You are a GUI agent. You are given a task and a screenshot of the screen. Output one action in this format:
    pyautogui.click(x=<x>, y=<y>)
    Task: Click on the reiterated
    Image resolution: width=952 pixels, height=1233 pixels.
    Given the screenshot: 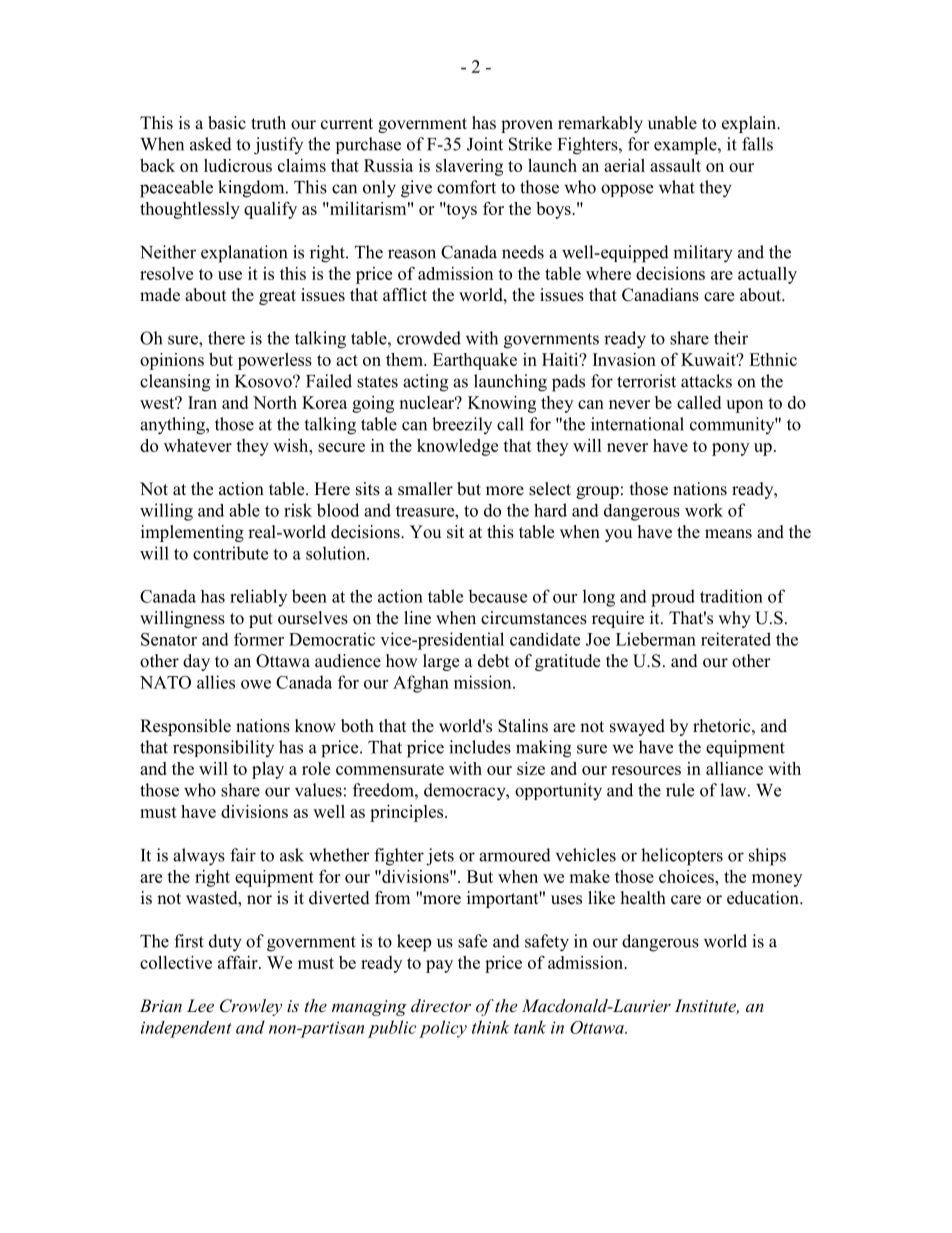 What is the action you would take?
    pyautogui.click(x=736, y=639)
